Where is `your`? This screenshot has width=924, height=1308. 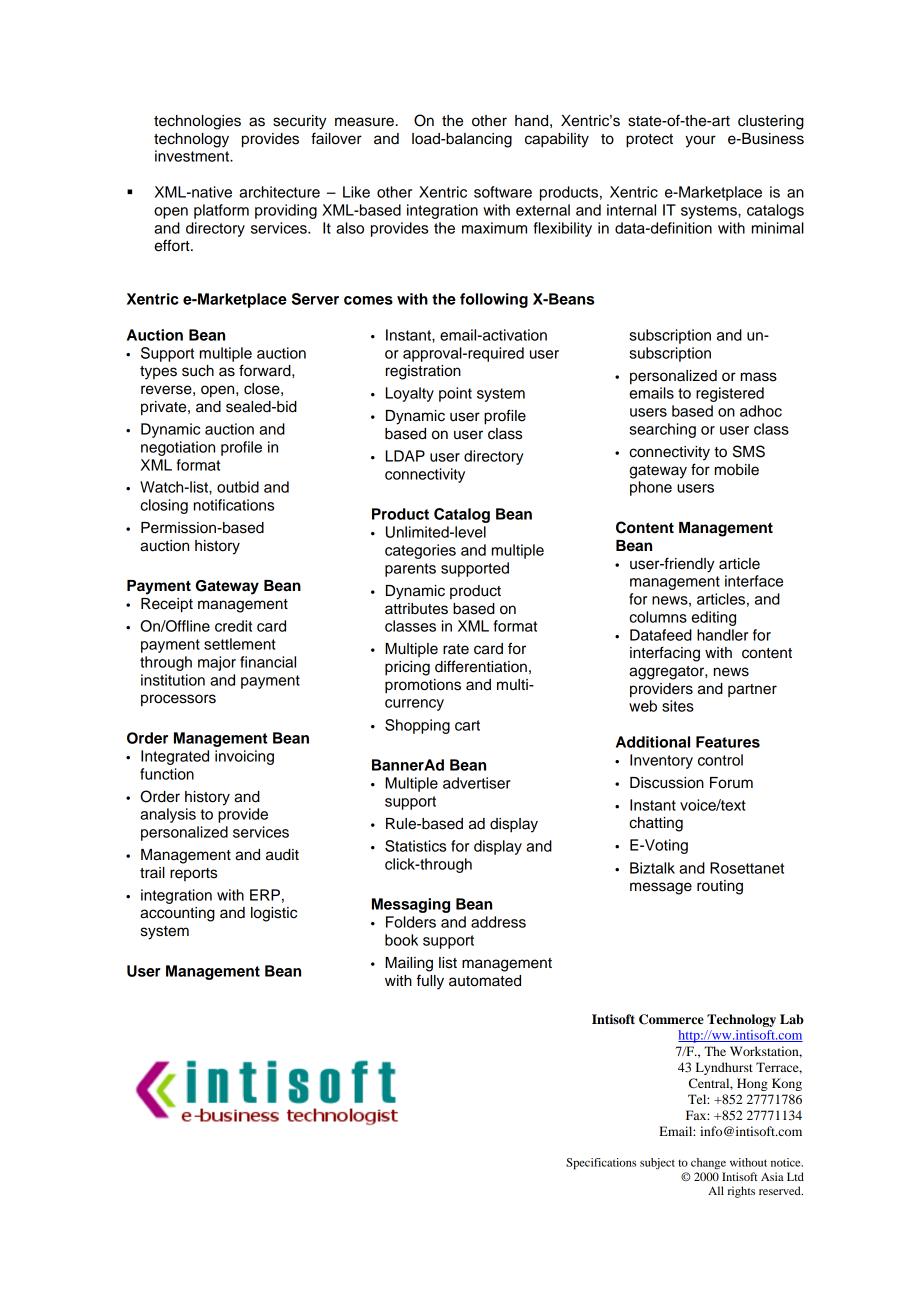 your is located at coordinates (700, 141).
